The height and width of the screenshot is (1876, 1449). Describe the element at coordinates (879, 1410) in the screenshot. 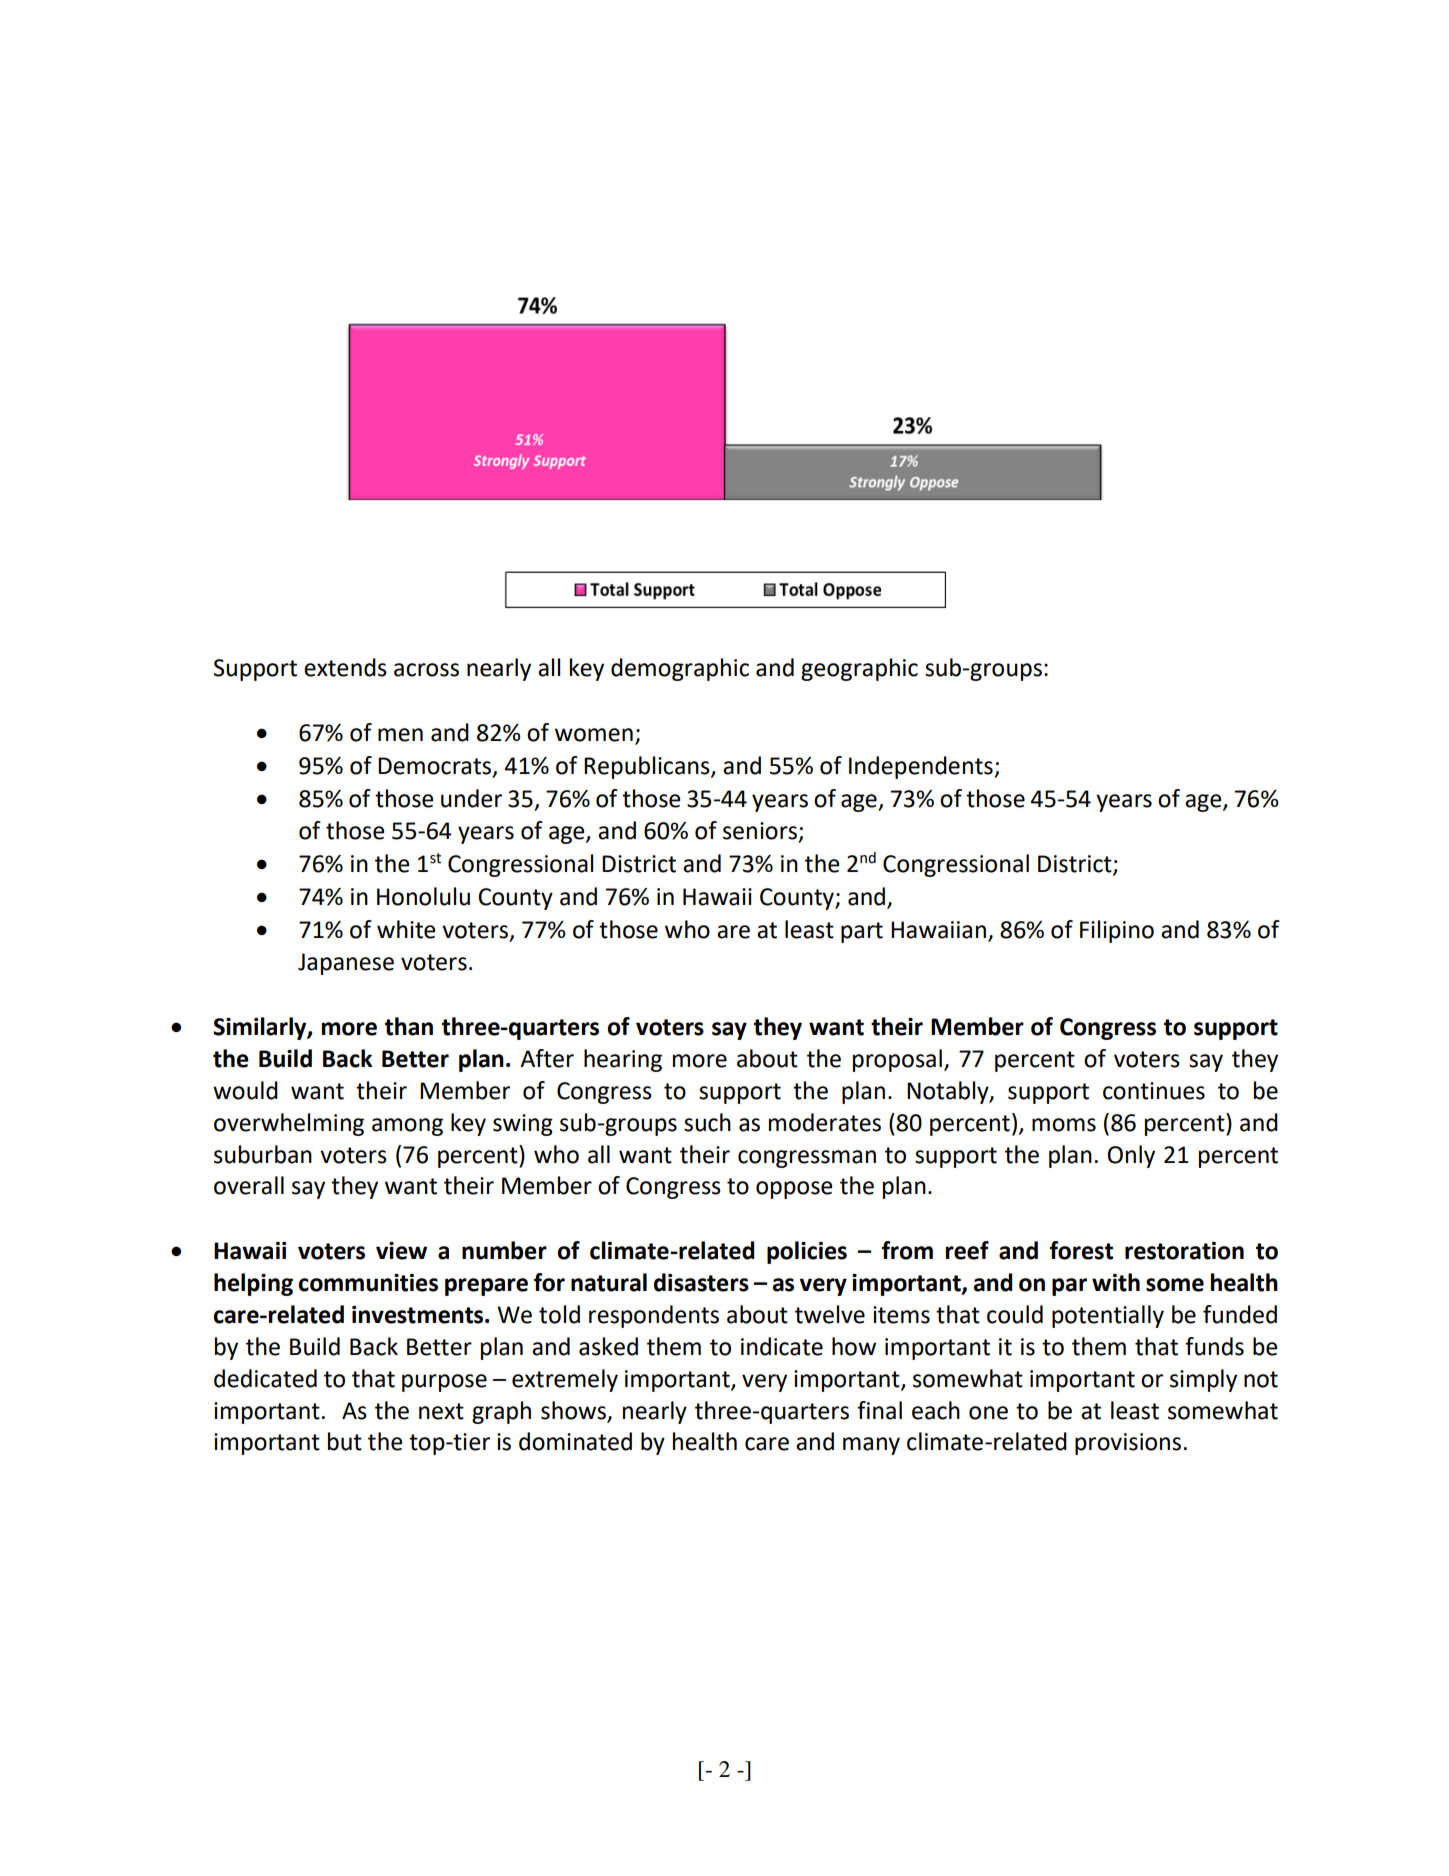

I see `final` at that location.
